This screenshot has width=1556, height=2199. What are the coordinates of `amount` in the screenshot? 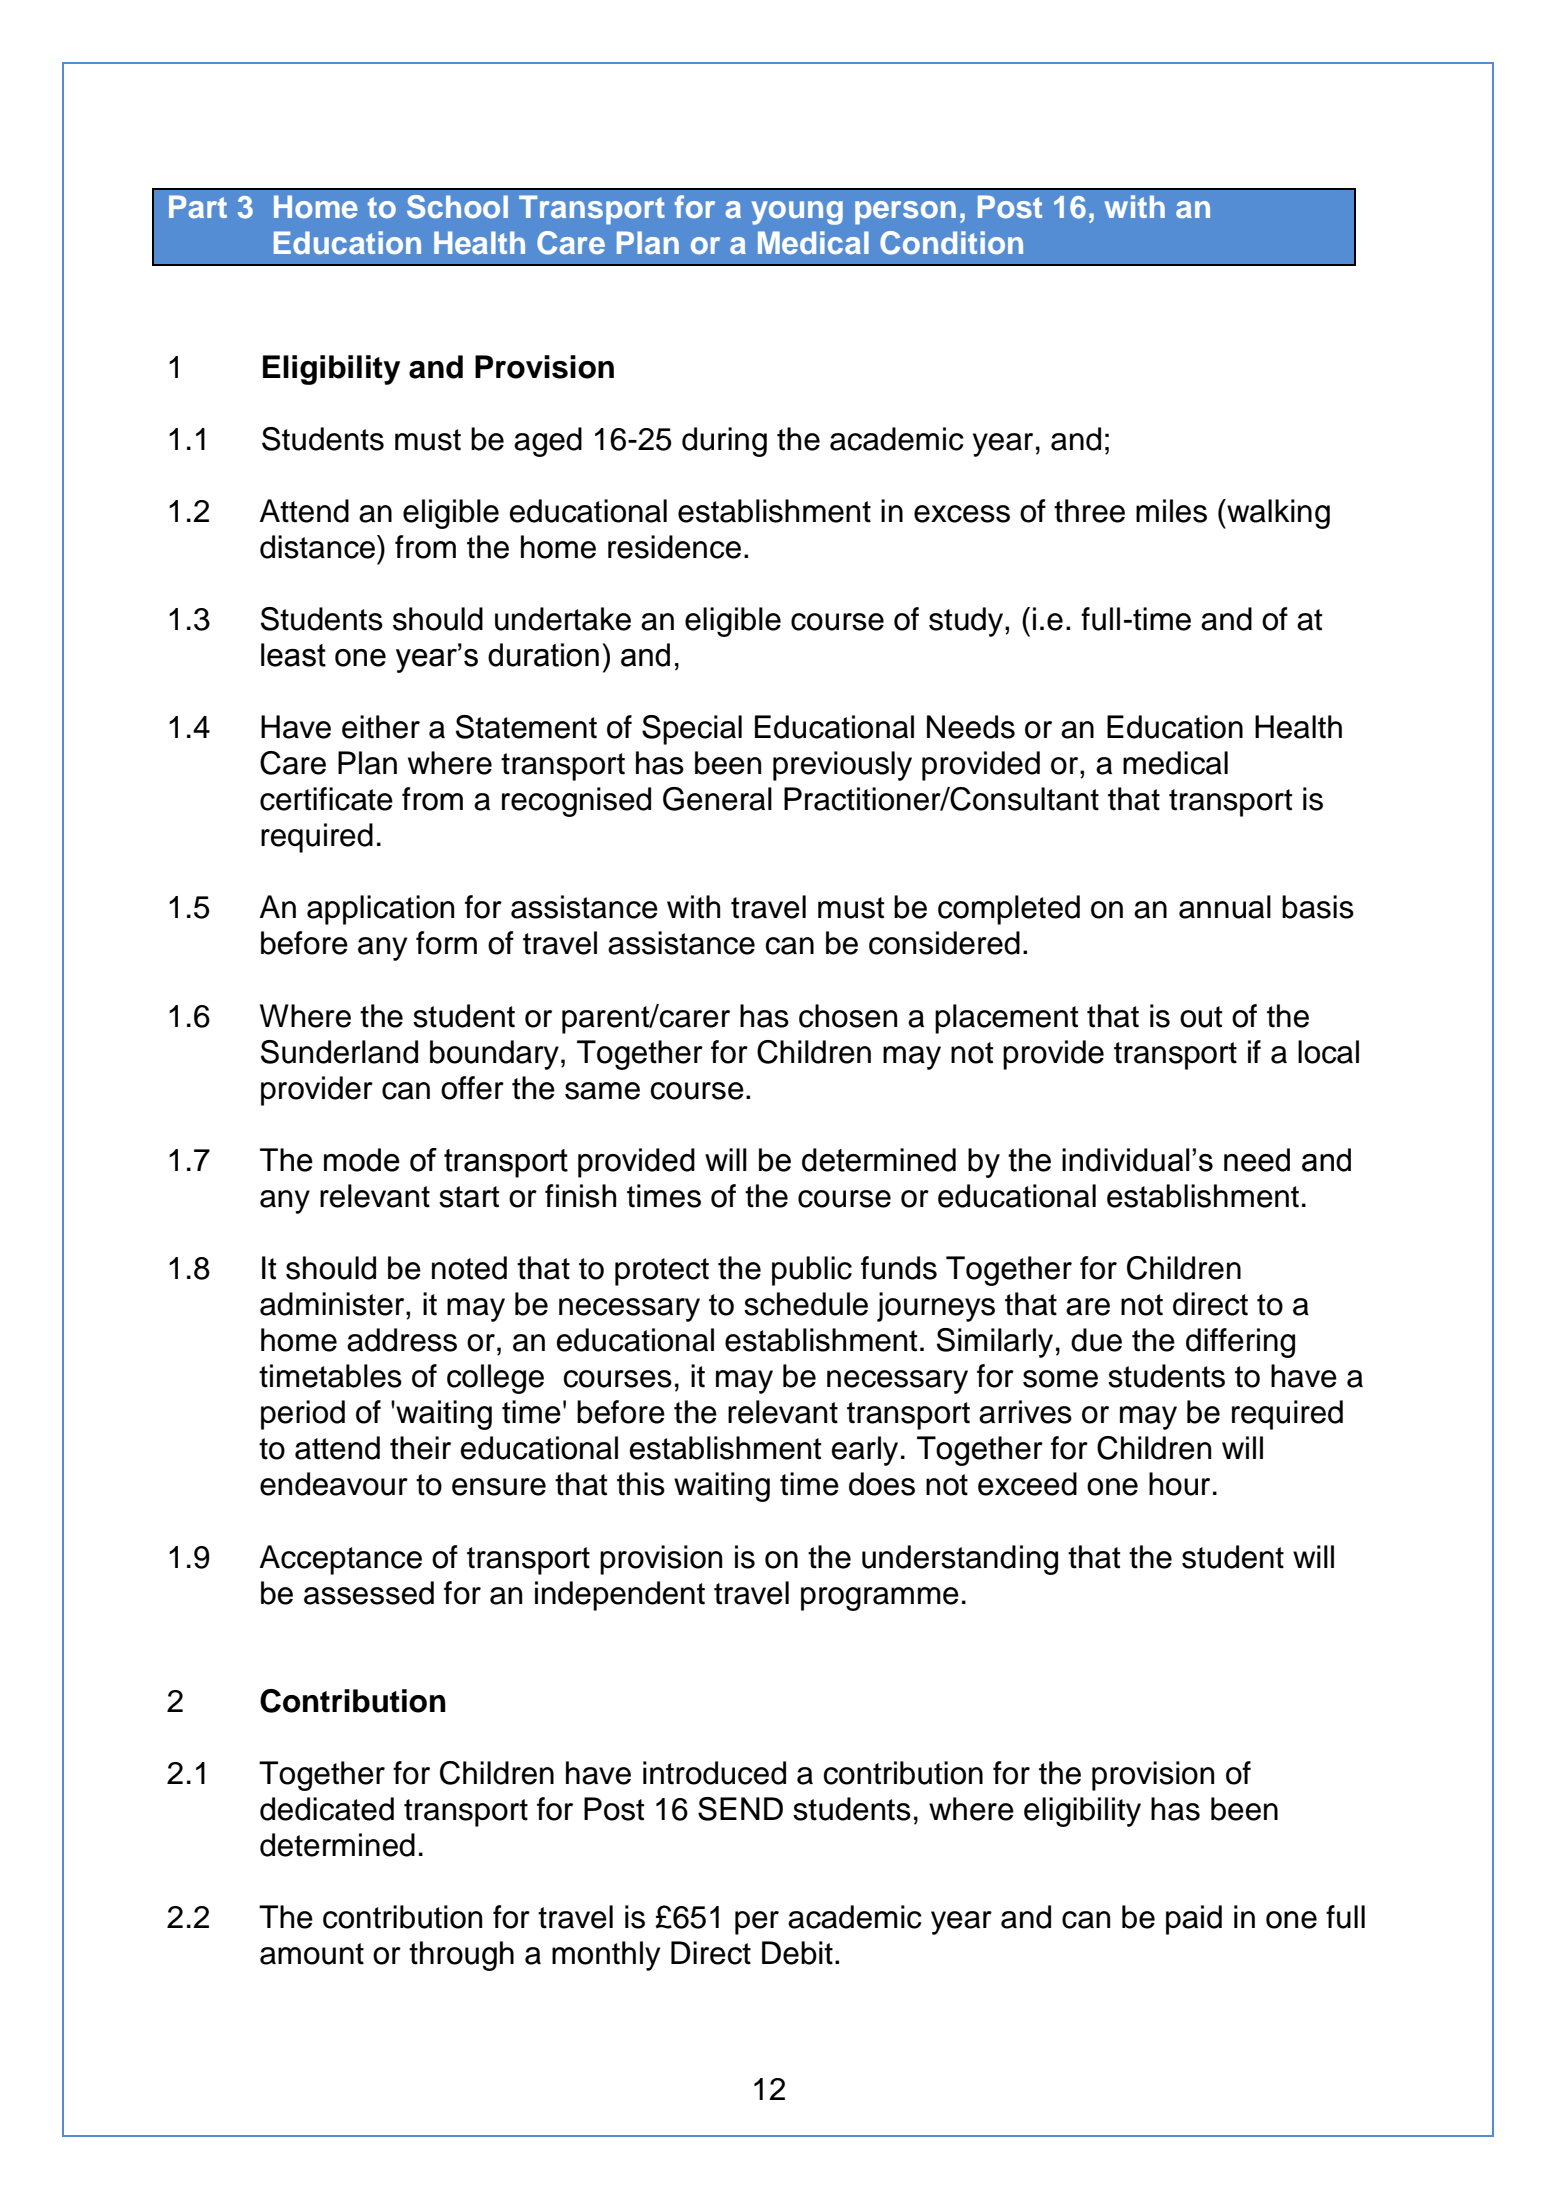 It's located at (312, 1954).
